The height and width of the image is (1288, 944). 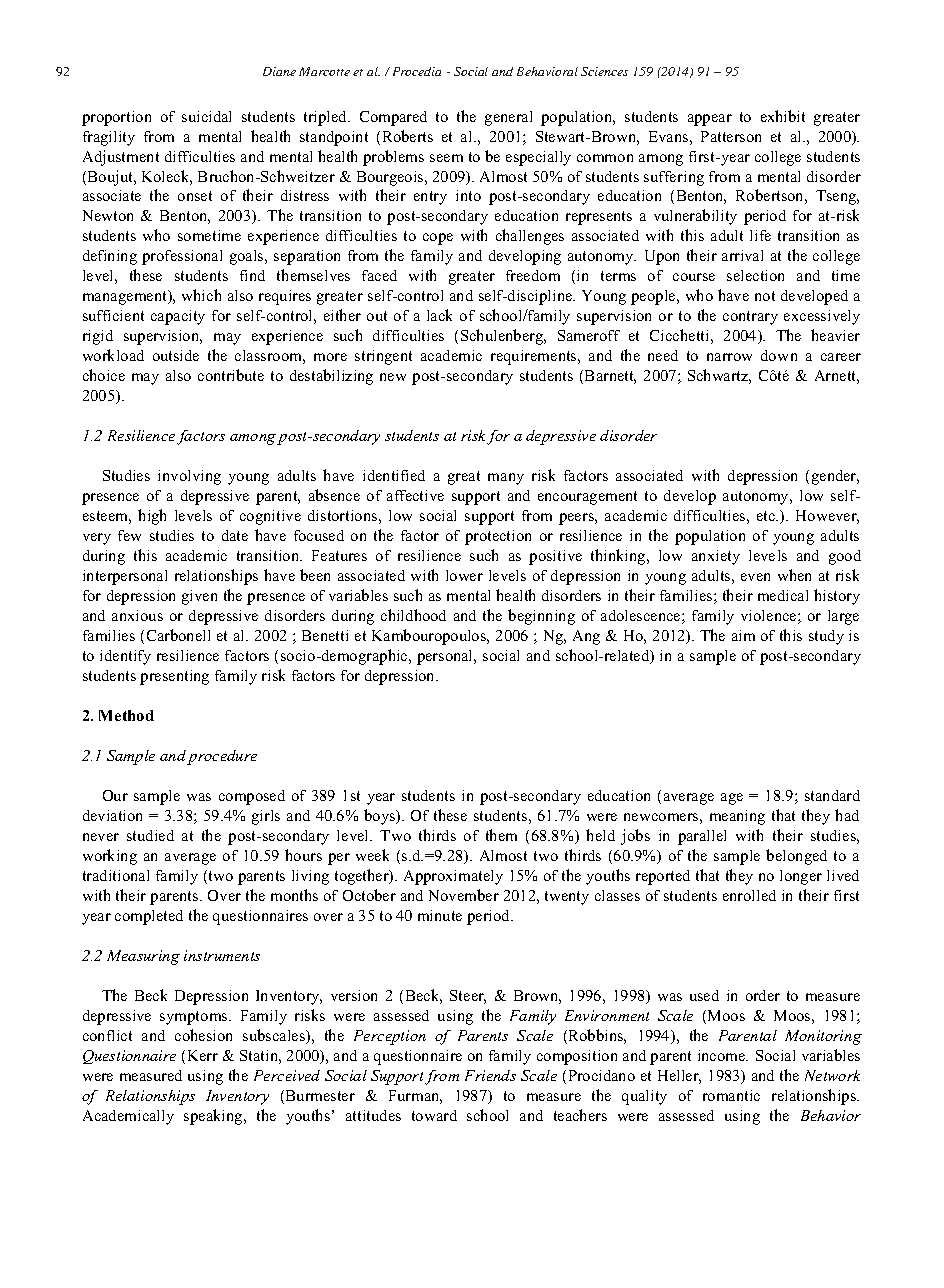 I want to click on exhibit, so click(x=783, y=116).
